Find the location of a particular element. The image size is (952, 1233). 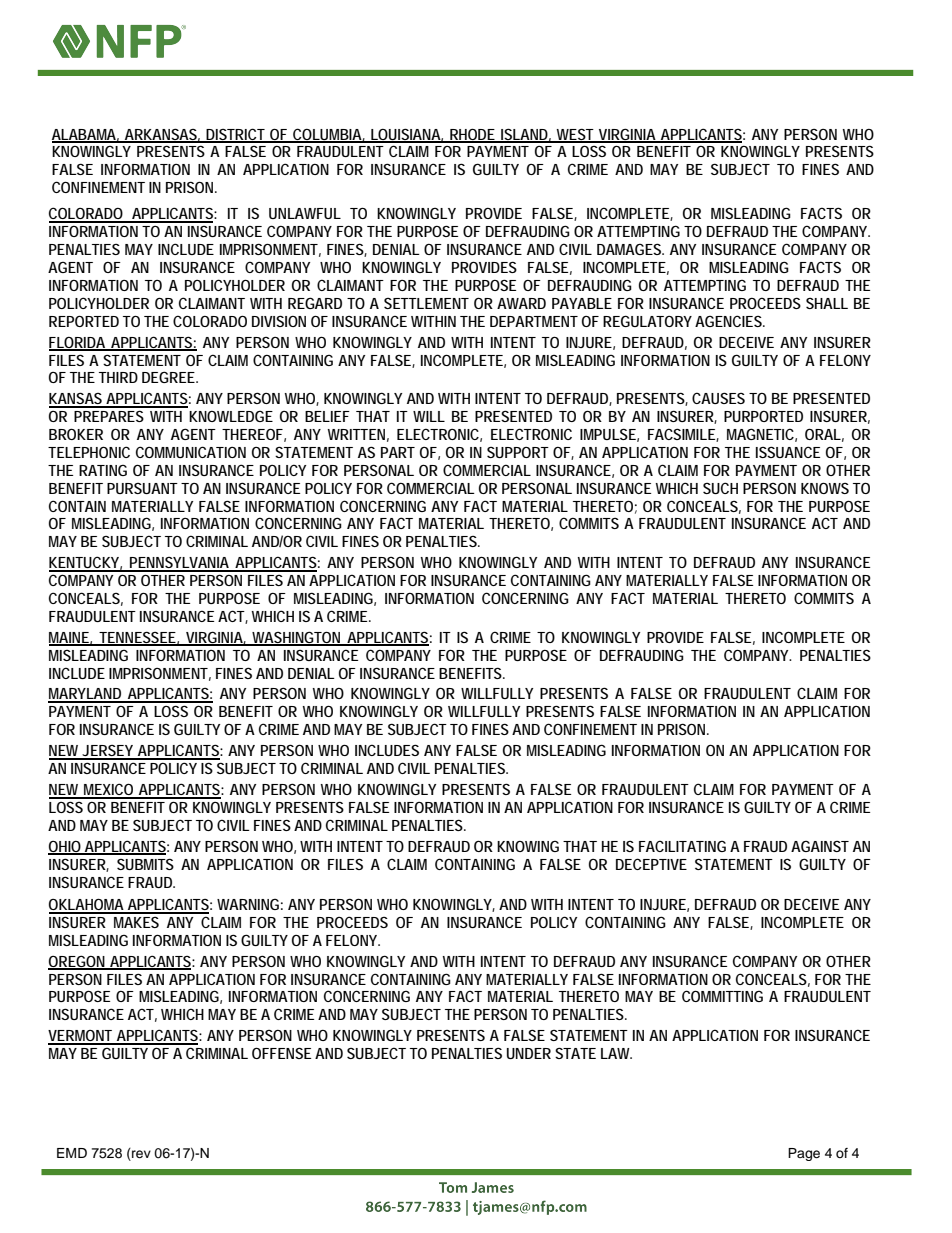

MARYLAND is located at coordinates (86, 695).
